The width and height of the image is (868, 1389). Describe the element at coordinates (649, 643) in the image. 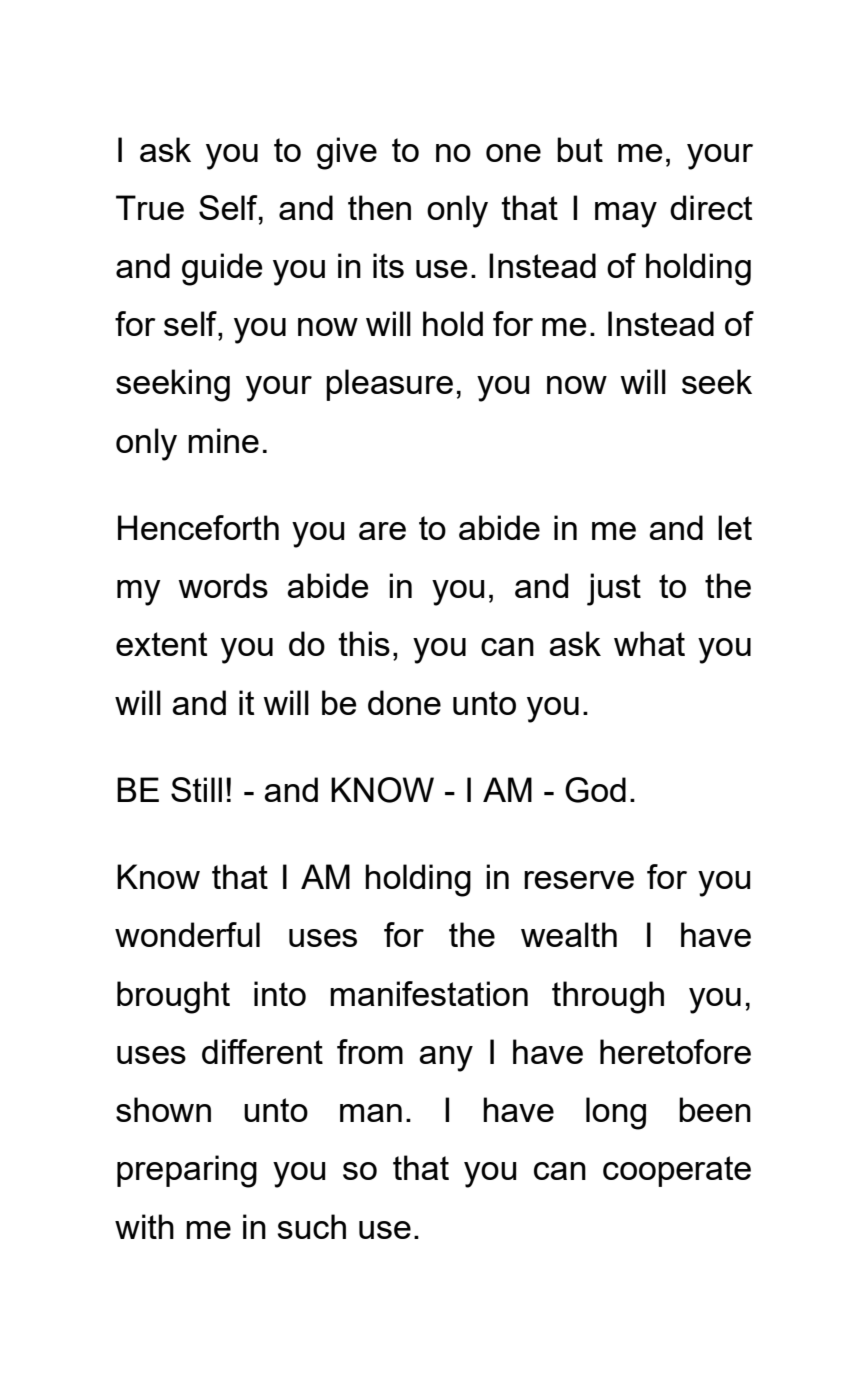

I see `what` at that location.
